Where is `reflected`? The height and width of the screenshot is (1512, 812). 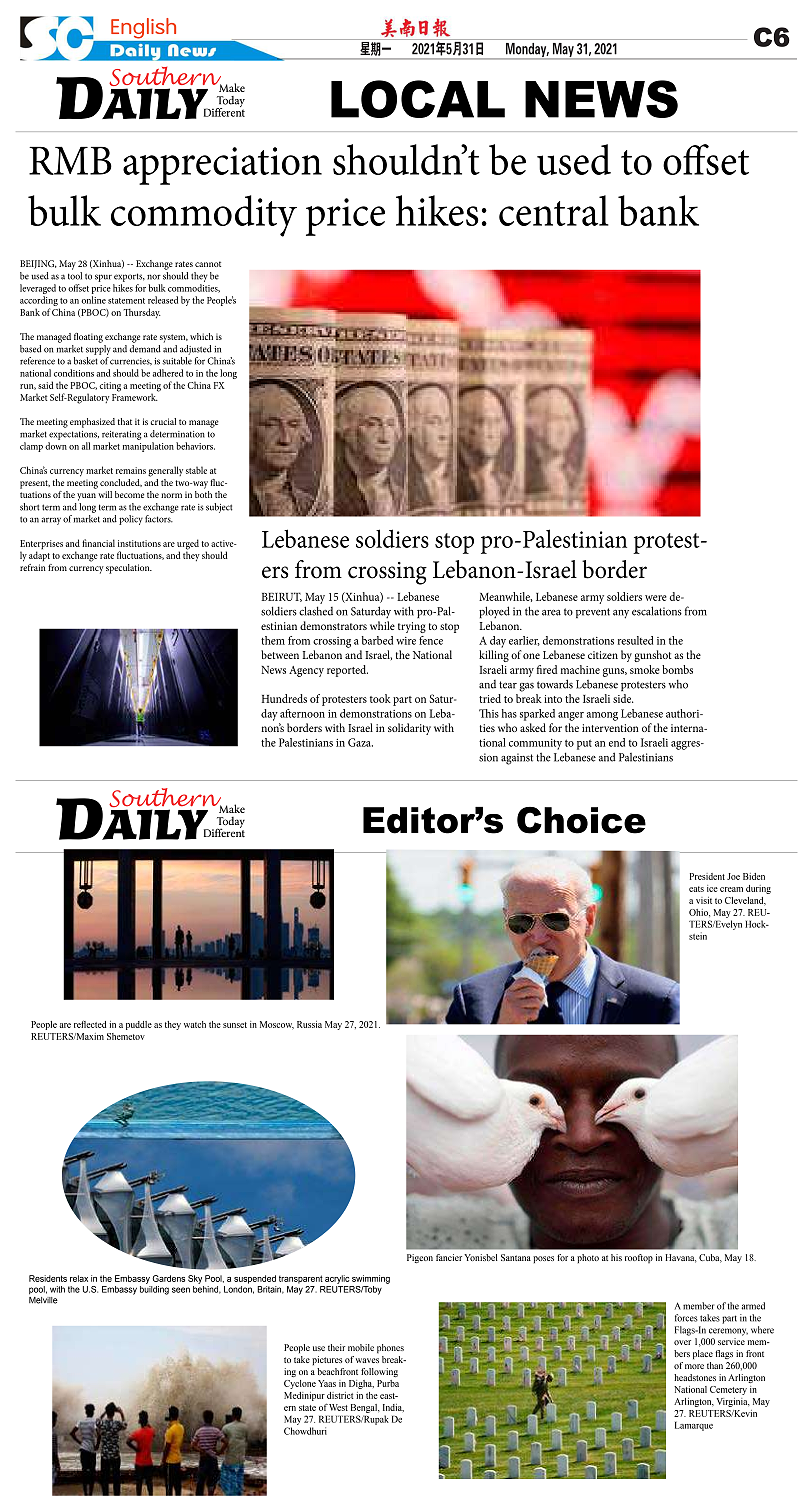
reflected is located at coordinates (90, 1024).
